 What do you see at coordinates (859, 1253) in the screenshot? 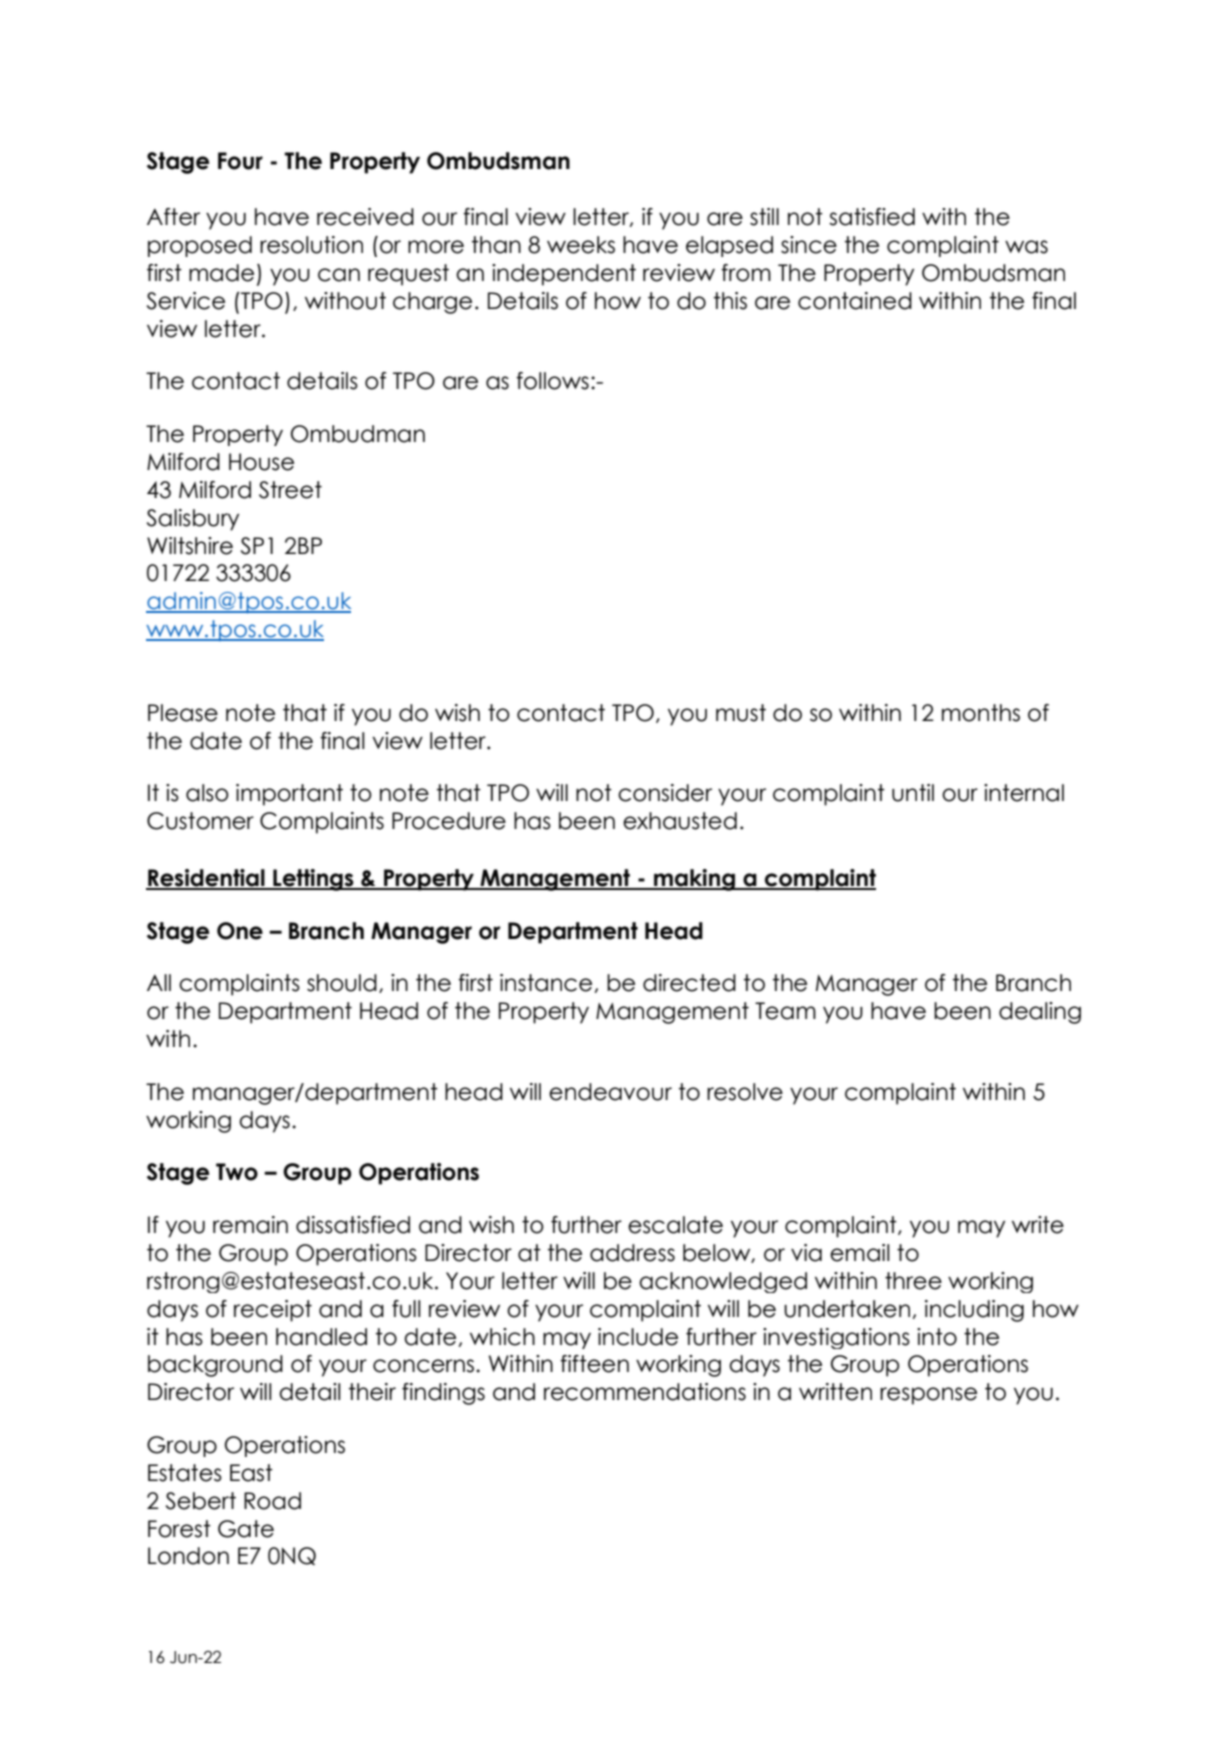
I see `email` at bounding box center [859, 1253].
